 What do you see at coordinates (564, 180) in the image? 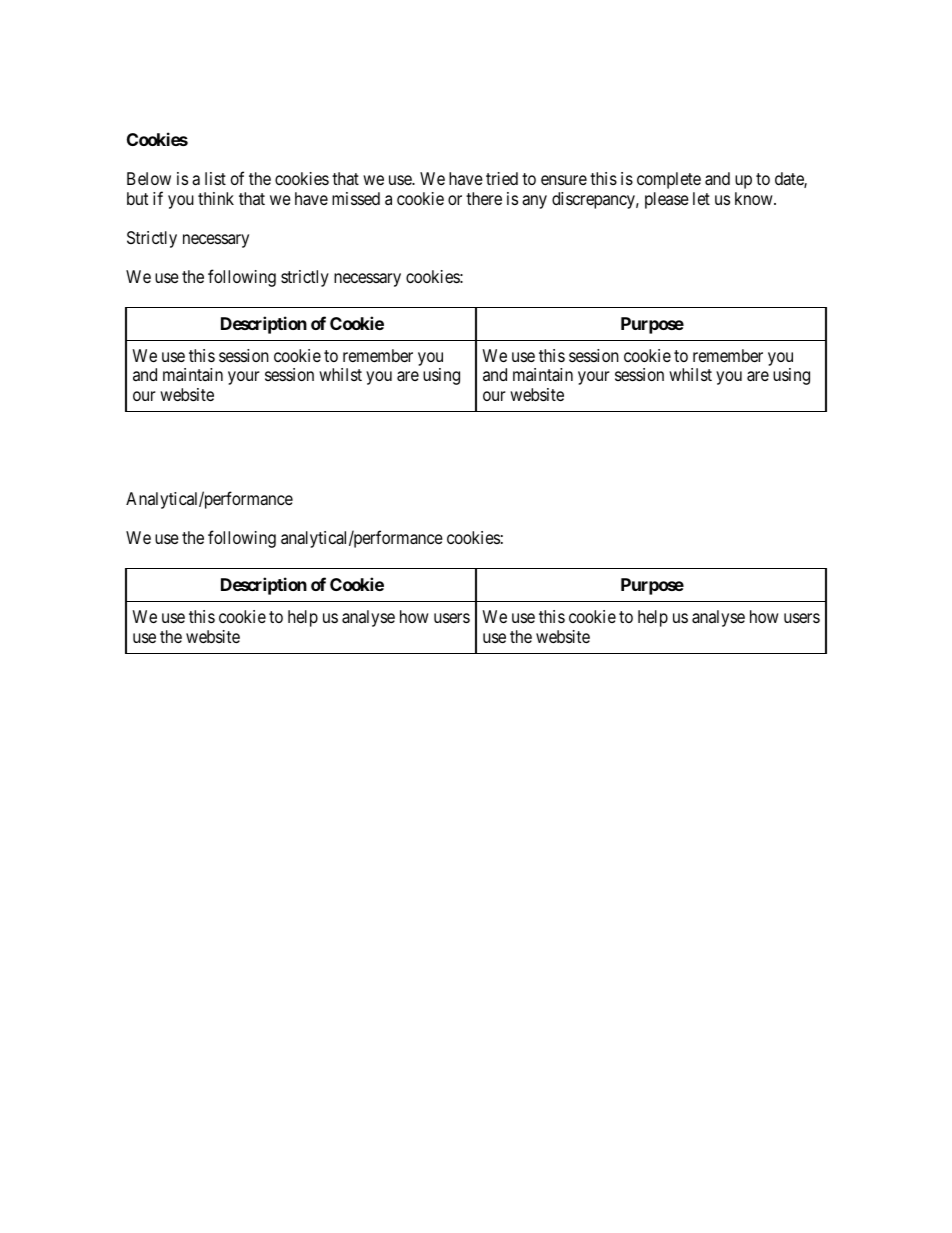
I see `ensure` at bounding box center [564, 180].
